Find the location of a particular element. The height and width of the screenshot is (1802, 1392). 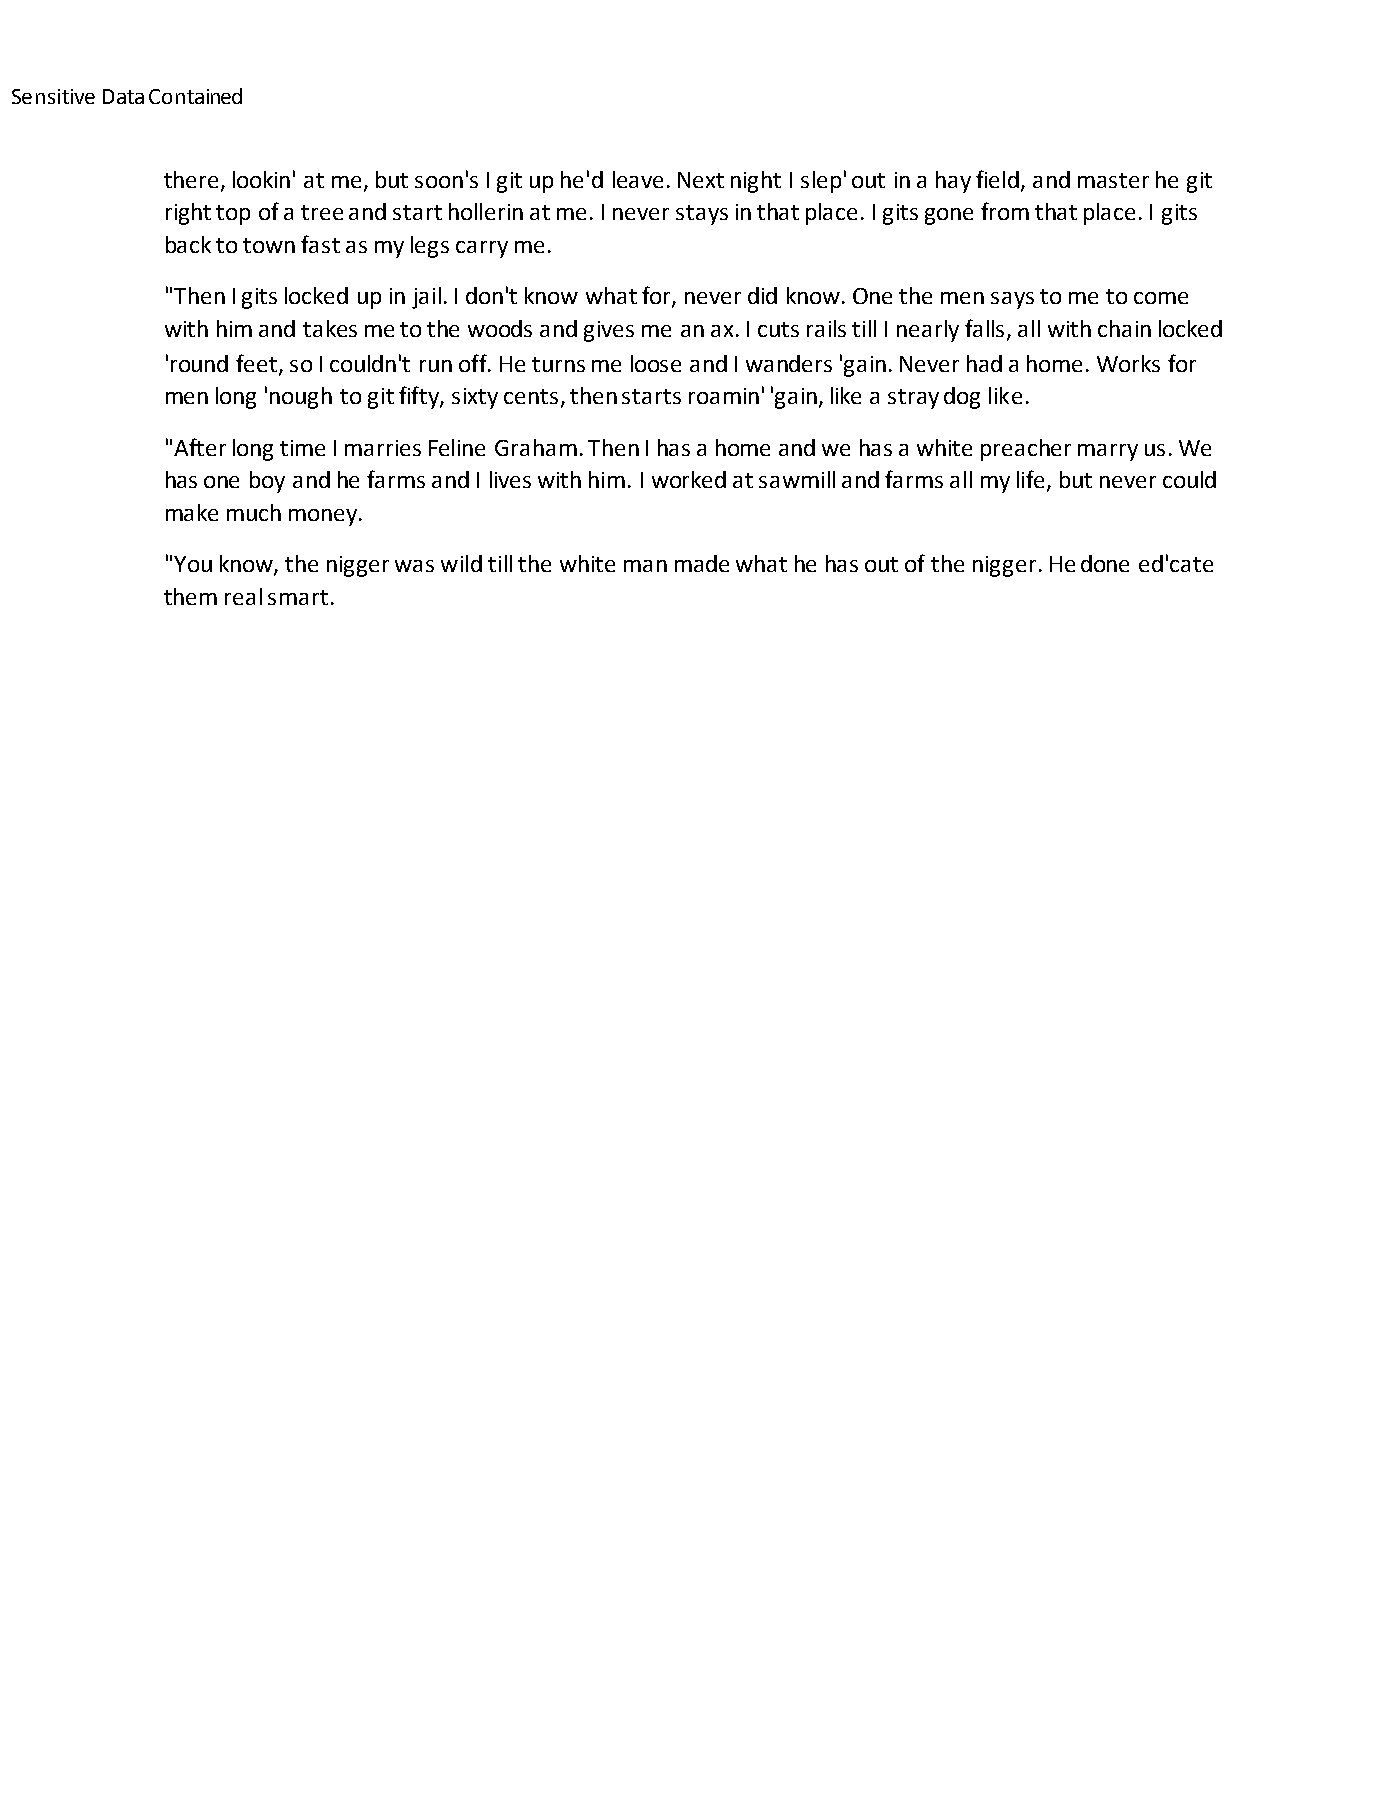

Graham is located at coordinates (536, 447).
